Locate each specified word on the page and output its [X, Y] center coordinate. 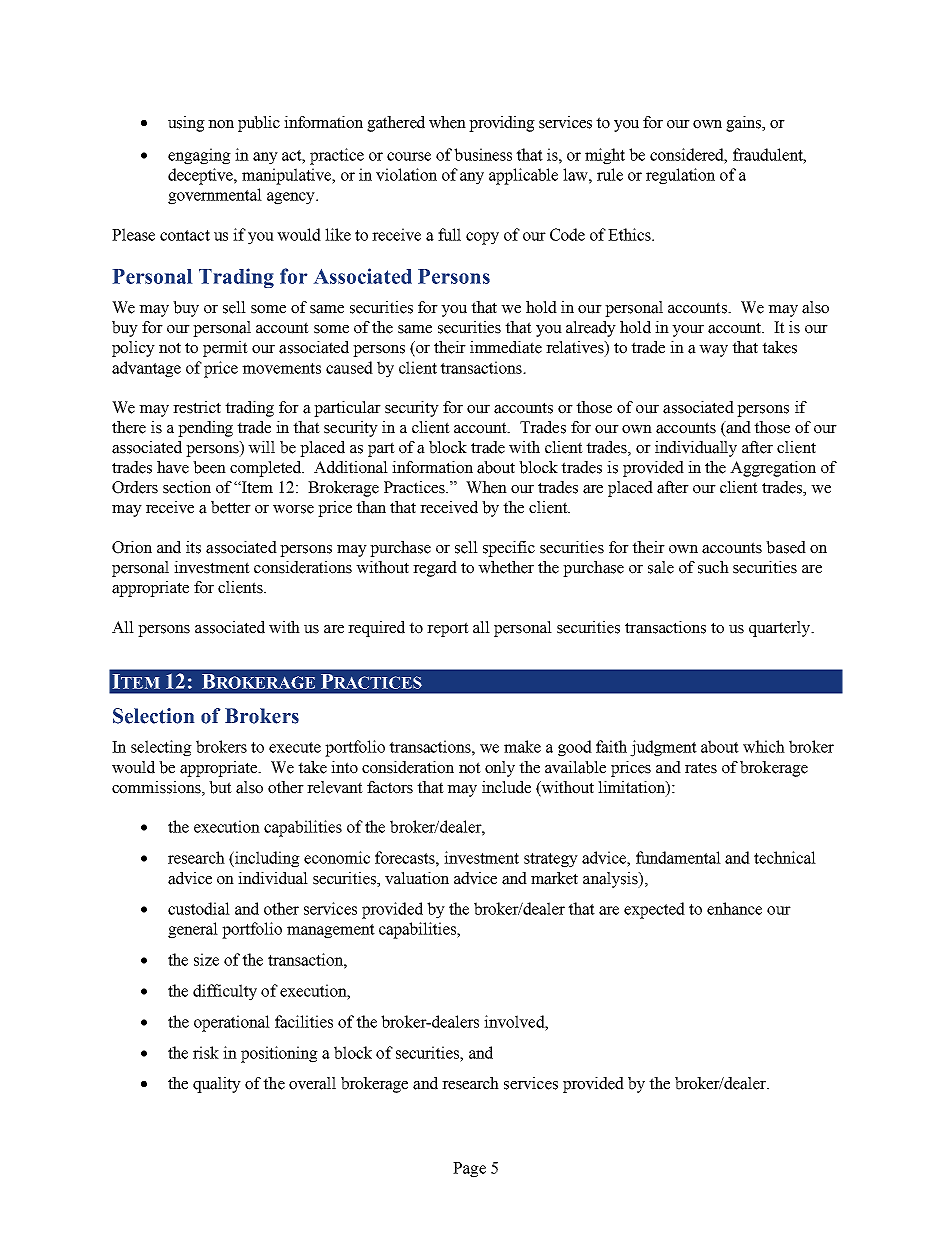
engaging [199, 156]
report [448, 629]
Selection [153, 716]
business [483, 154]
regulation [680, 176]
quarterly [781, 629]
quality [217, 1085]
